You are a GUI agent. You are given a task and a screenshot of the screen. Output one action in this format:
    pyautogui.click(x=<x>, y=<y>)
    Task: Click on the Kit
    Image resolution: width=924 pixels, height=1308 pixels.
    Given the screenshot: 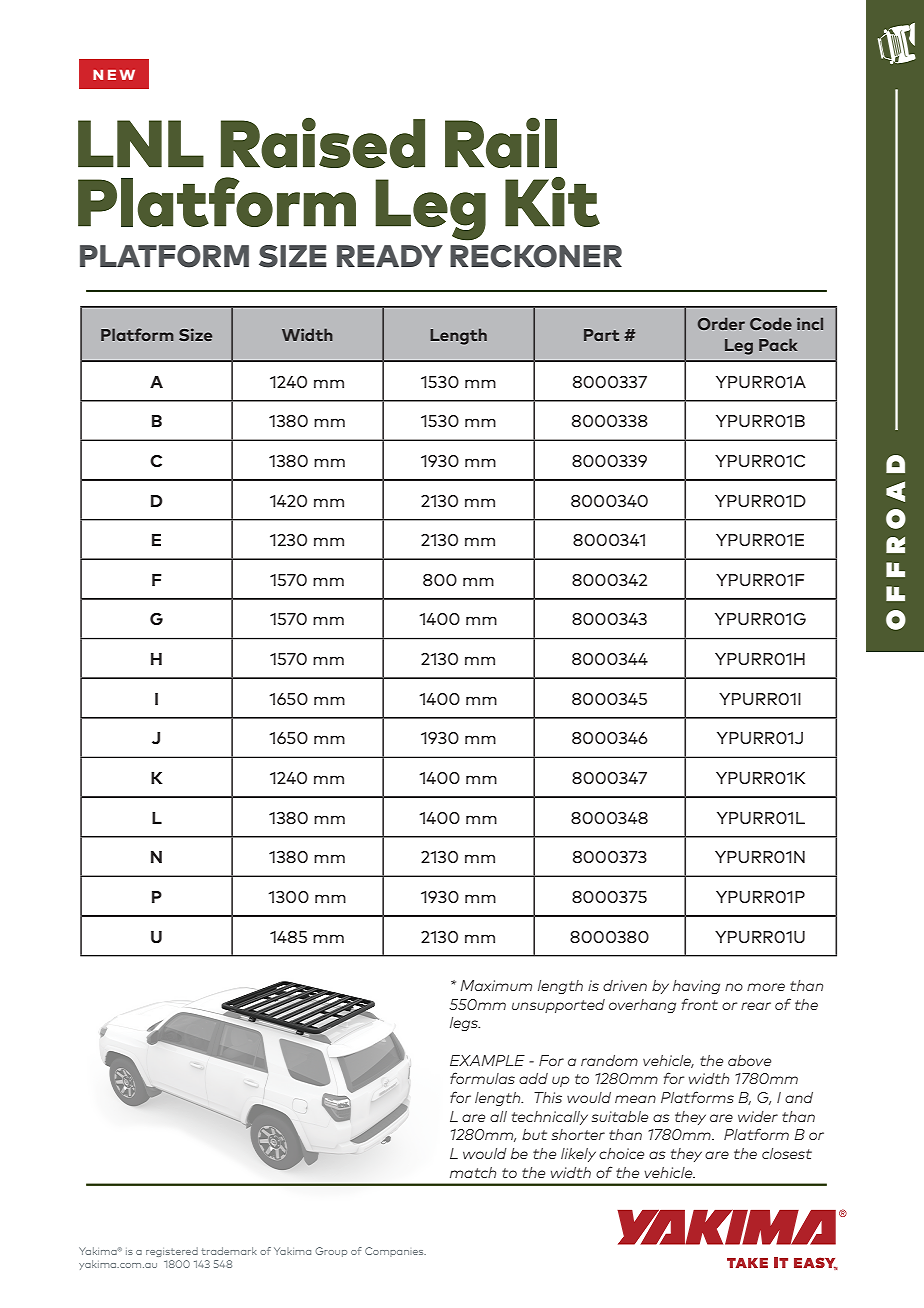 What is the action you would take?
    pyautogui.click(x=552, y=201)
